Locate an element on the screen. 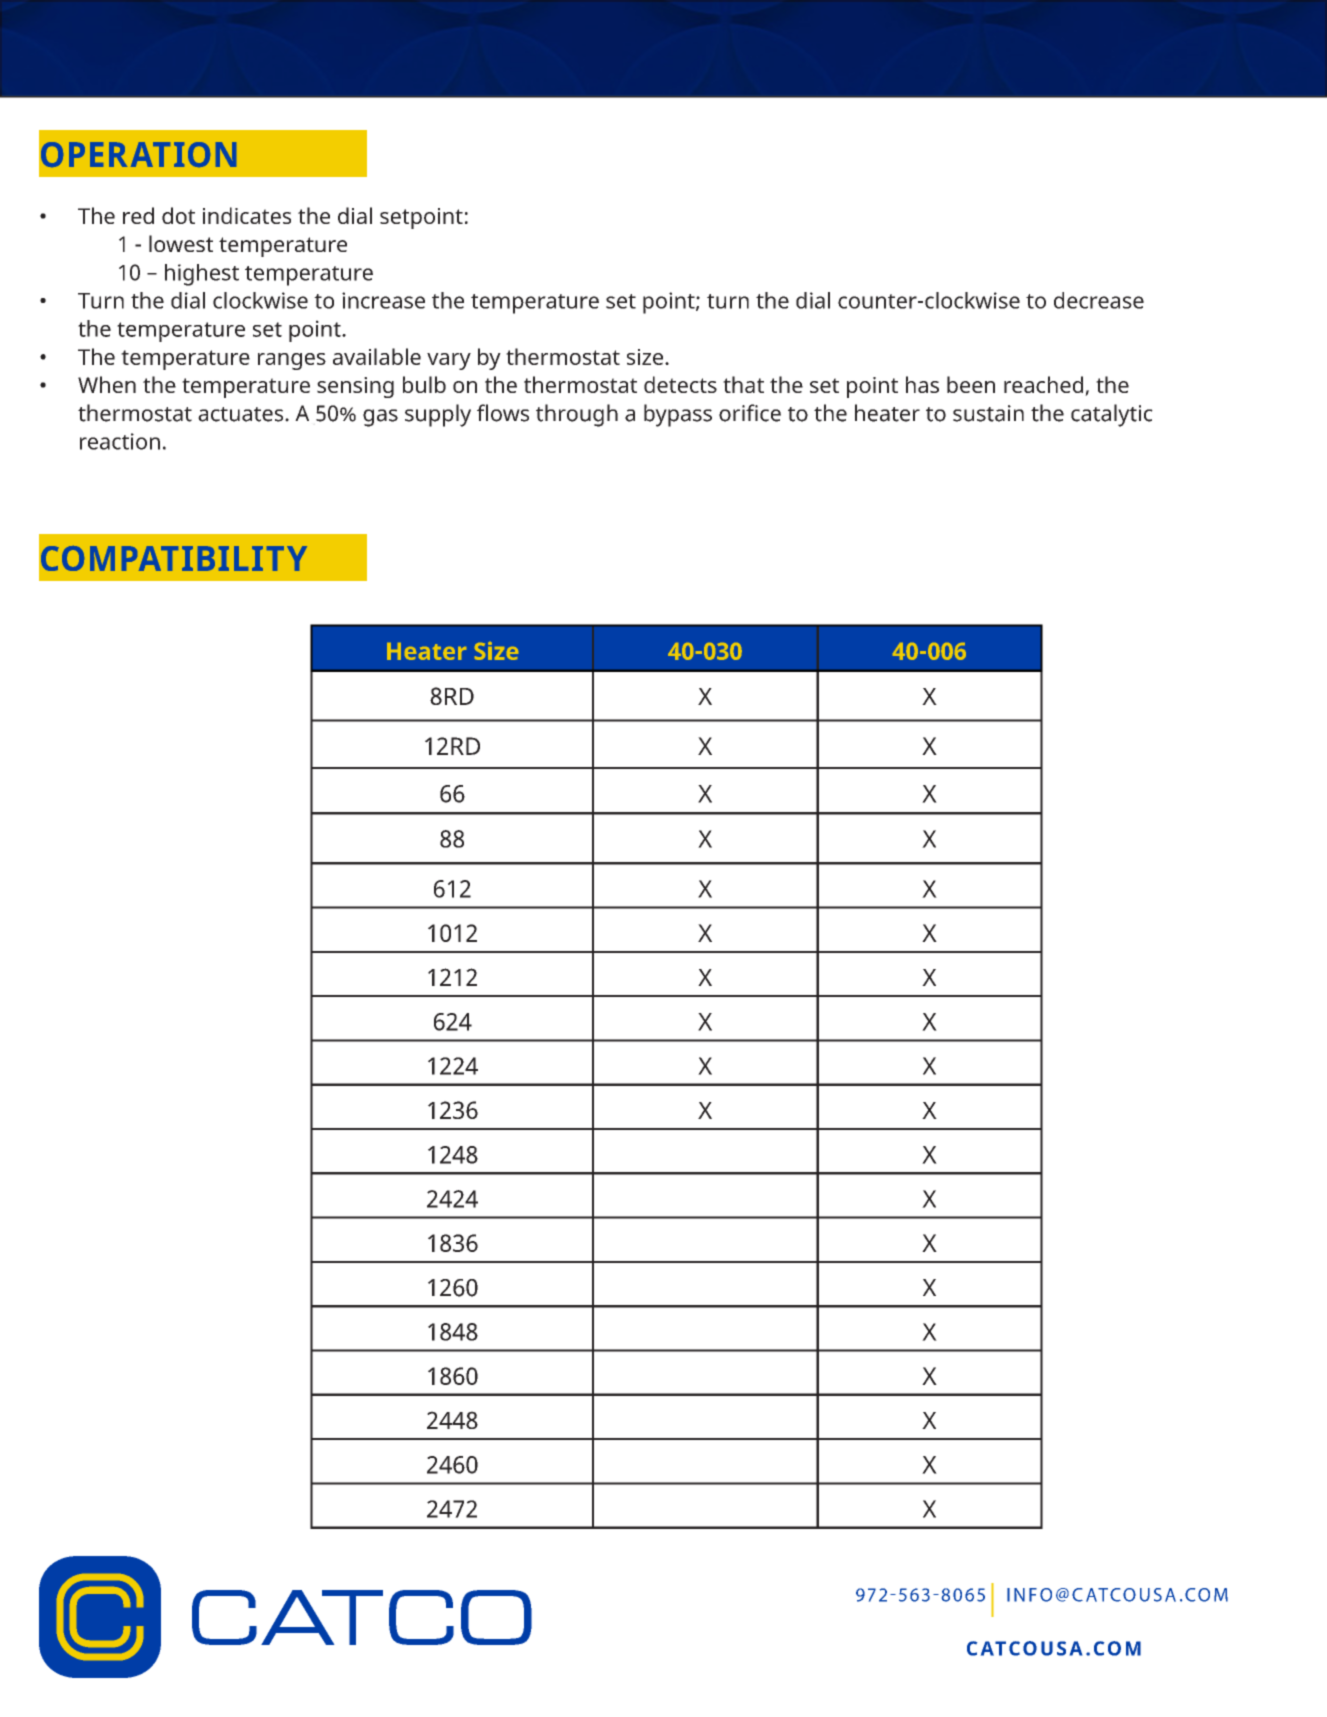 This screenshot has height=1717, width=1327. reached is located at coordinates (1045, 386).
